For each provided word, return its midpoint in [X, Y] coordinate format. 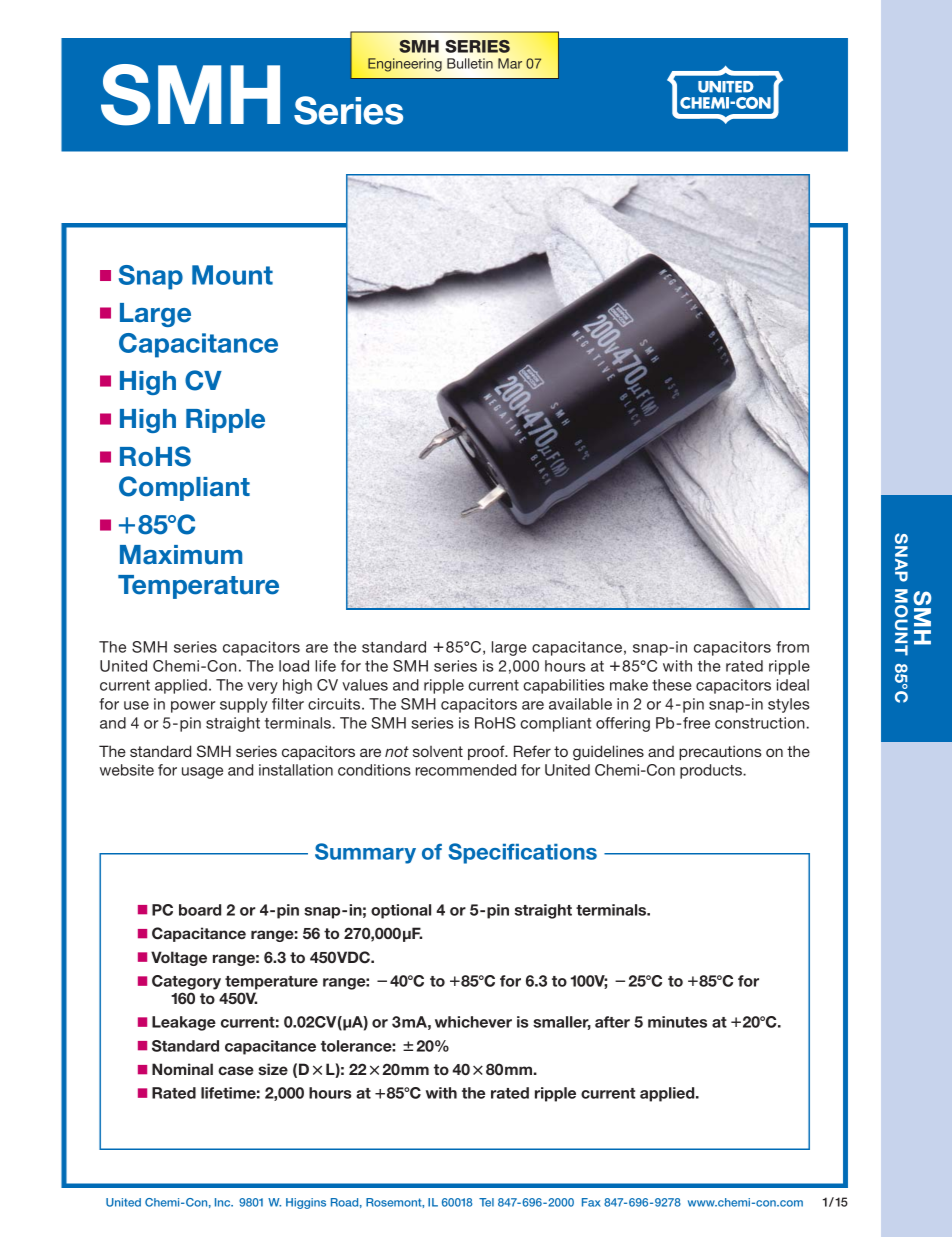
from [792, 647]
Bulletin [470, 63]
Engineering [405, 65]
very [262, 688]
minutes [677, 1022]
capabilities [564, 686]
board [200, 910]
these [672, 685]
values [365, 685]
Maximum [181, 555]
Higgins [306, 1203]
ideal [793, 685]
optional [401, 911]
